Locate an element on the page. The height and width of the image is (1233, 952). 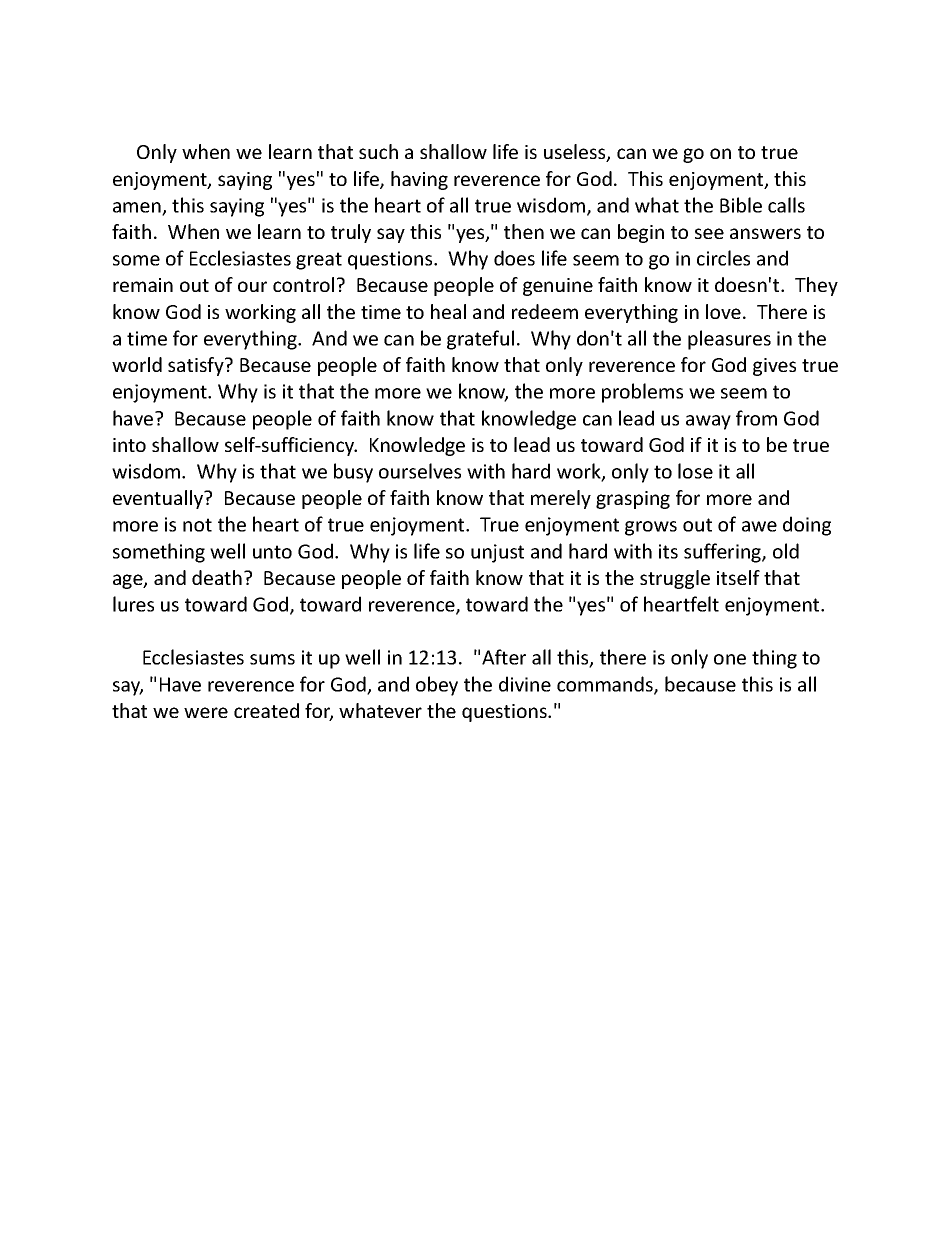
having is located at coordinates (419, 180).
